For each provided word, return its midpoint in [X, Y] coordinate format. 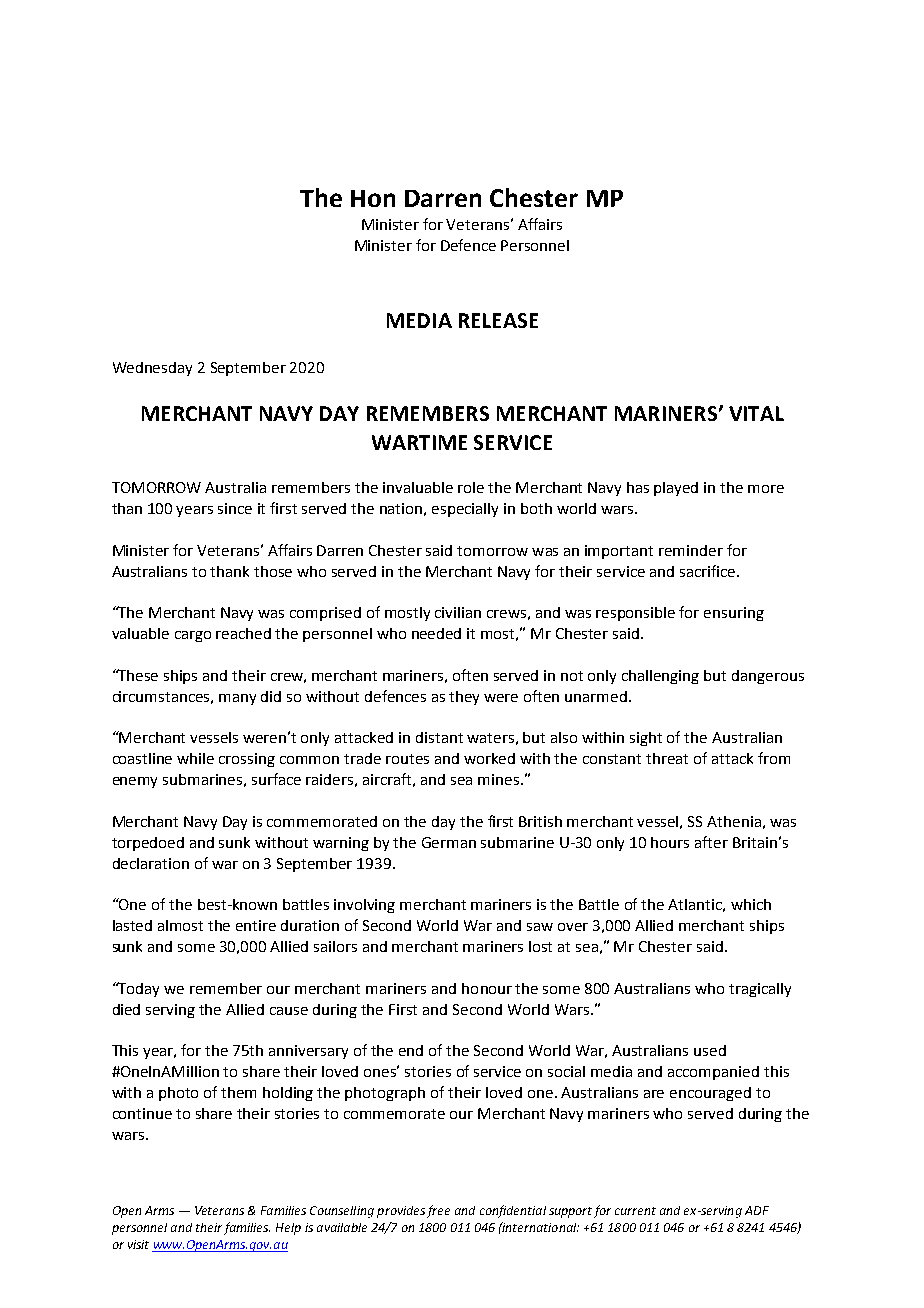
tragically [760, 990]
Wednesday [152, 369]
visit [138, 1244]
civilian [458, 612]
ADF [757, 1210]
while [195, 758]
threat [667, 758]
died [126, 1009]
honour [487, 988]
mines [500, 779]
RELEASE [498, 320]
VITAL [756, 413]
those [273, 571]
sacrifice [709, 571]
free [438, 1211]
